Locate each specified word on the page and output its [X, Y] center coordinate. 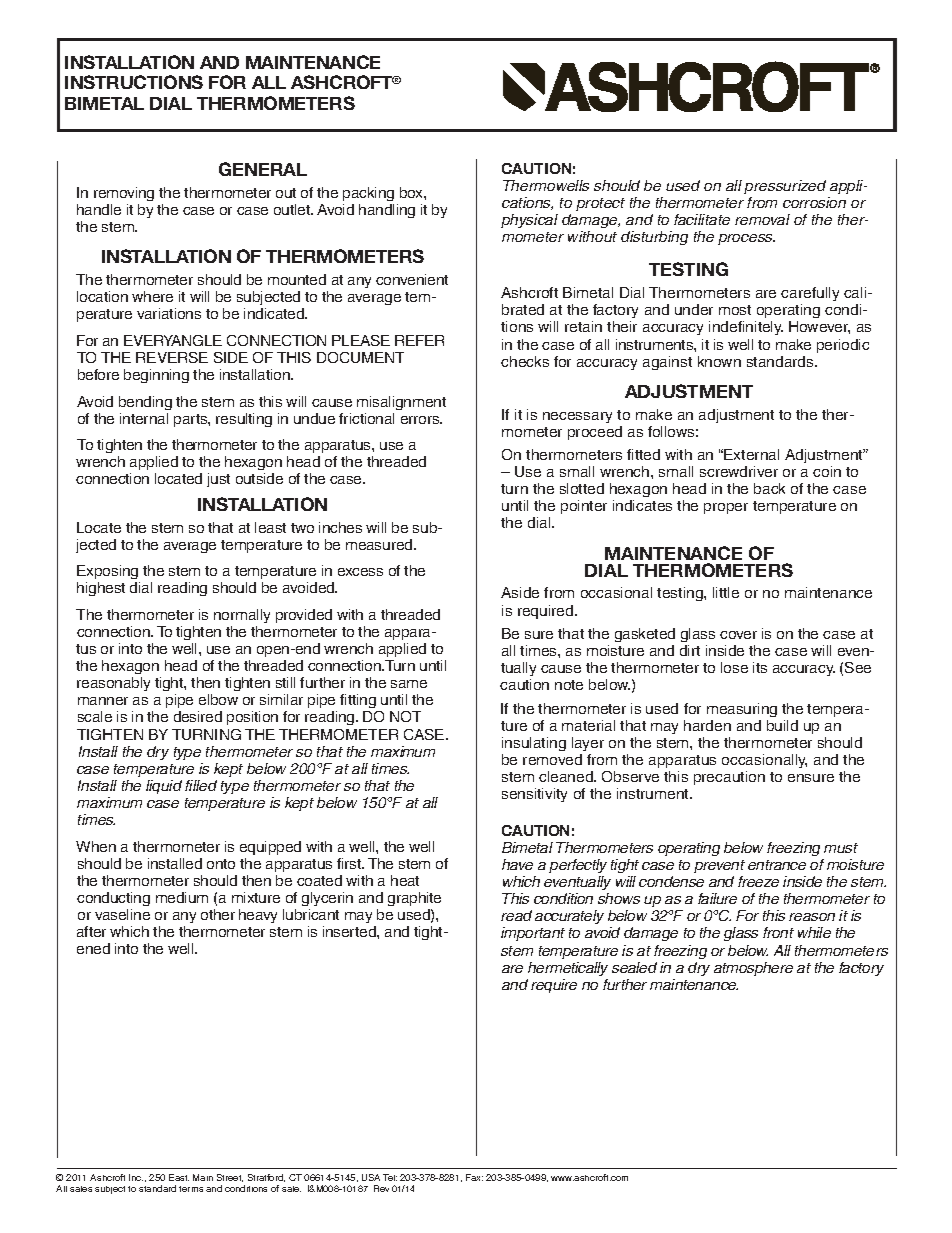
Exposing [108, 574]
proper [726, 508]
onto [221, 864]
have [517, 864]
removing [124, 196]
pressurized [785, 187]
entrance [777, 865]
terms [191, 1189]
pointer [584, 507]
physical [529, 221]
